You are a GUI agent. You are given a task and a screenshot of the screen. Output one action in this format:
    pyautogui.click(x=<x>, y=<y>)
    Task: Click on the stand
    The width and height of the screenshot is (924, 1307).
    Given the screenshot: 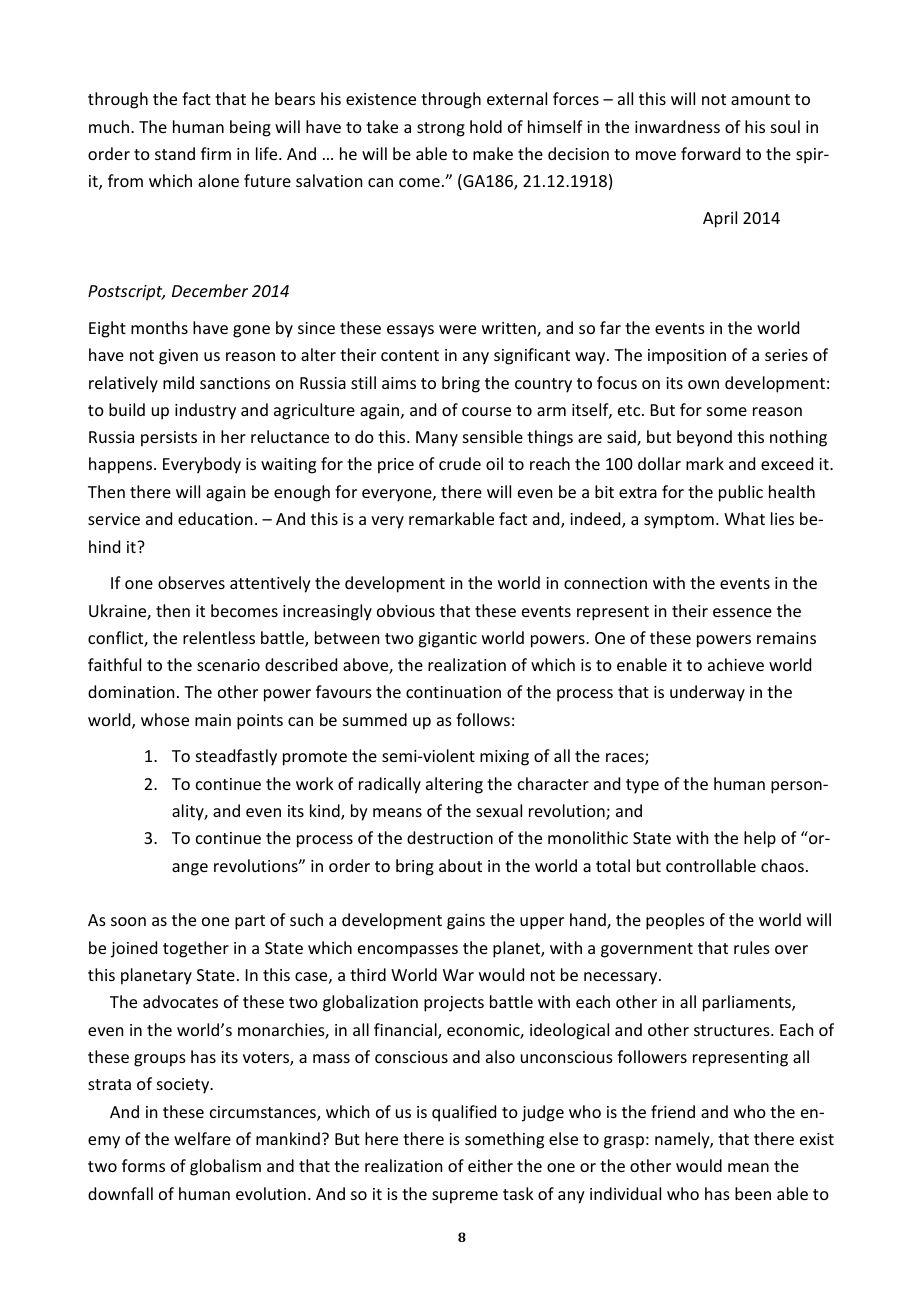 What is the action you would take?
    pyautogui.click(x=175, y=153)
